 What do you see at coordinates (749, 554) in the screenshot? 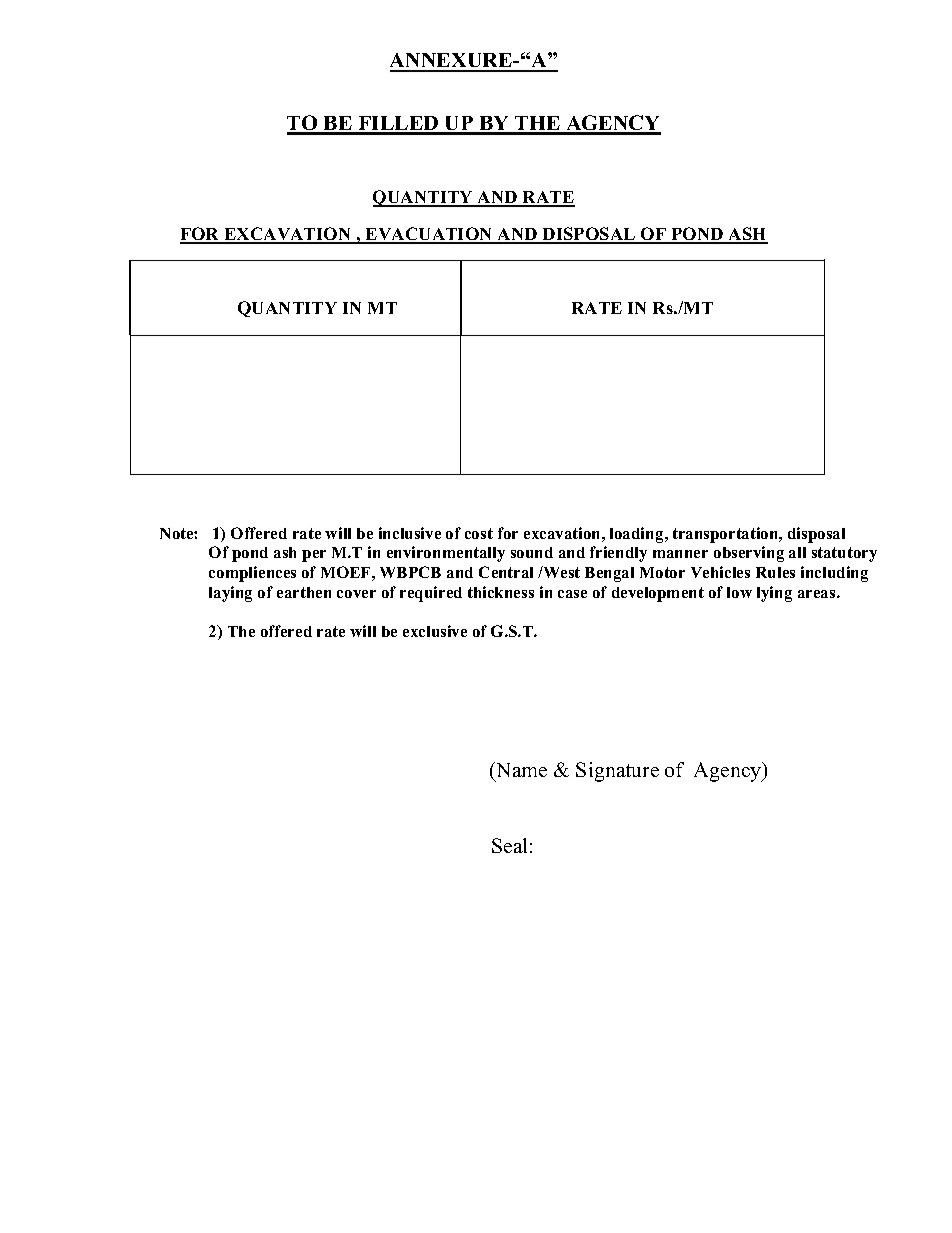
I see `observing` at bounding box center [749, 554].
